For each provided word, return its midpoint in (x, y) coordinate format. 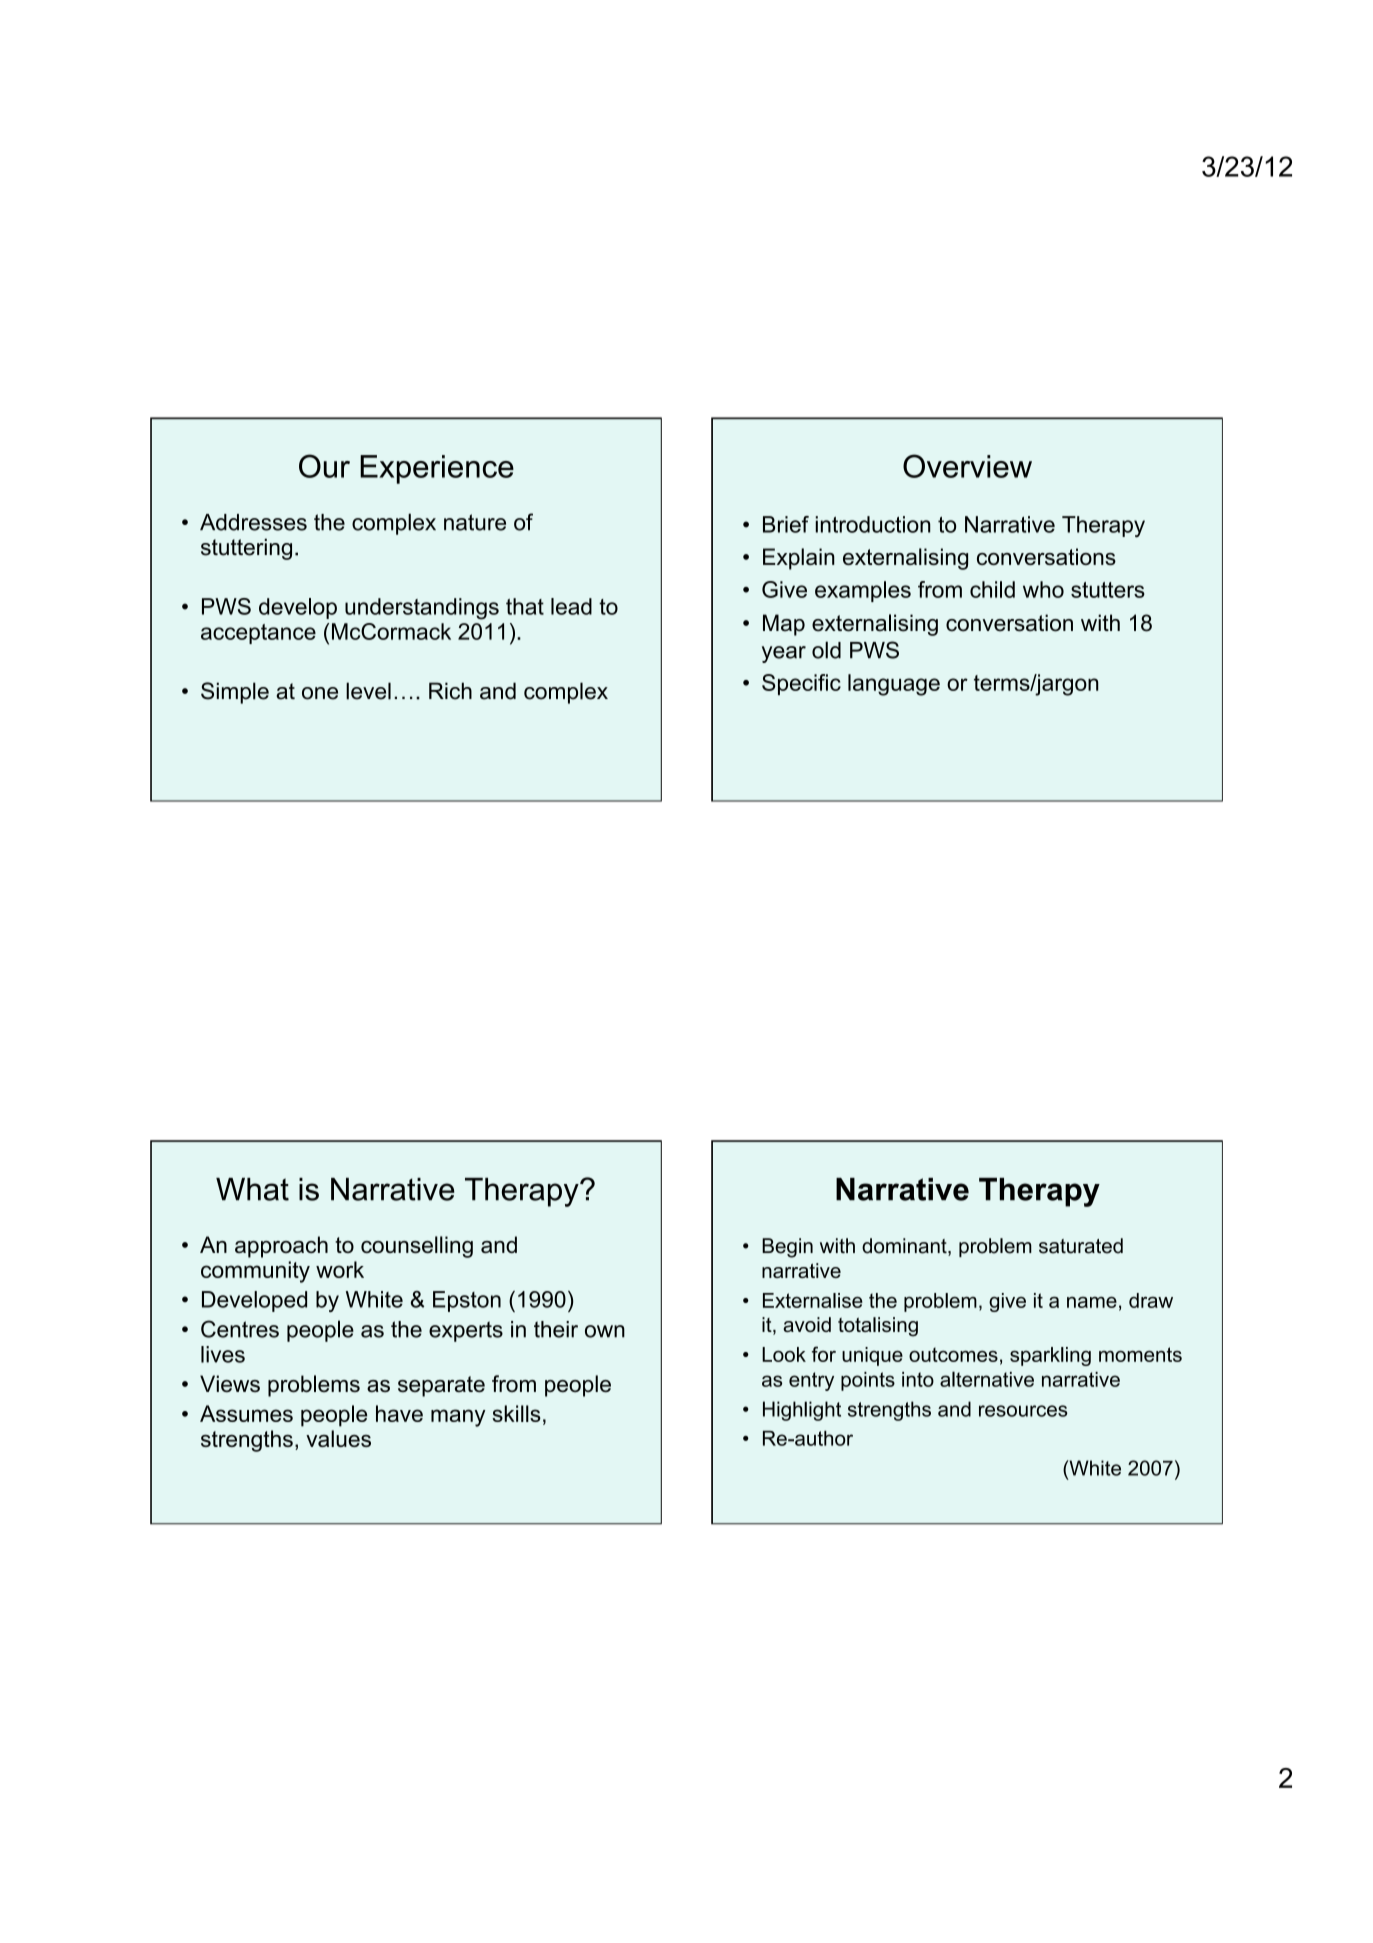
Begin (787, 1248)
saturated (1081, 1246)
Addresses (253, 522)
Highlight (802, 1411)
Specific (801, 684)
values (338, 1438)
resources (1023, 1411)
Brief (786, 524)
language (894, 685)
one (320, 693)
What (252, 1189)
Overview (967, 466)
